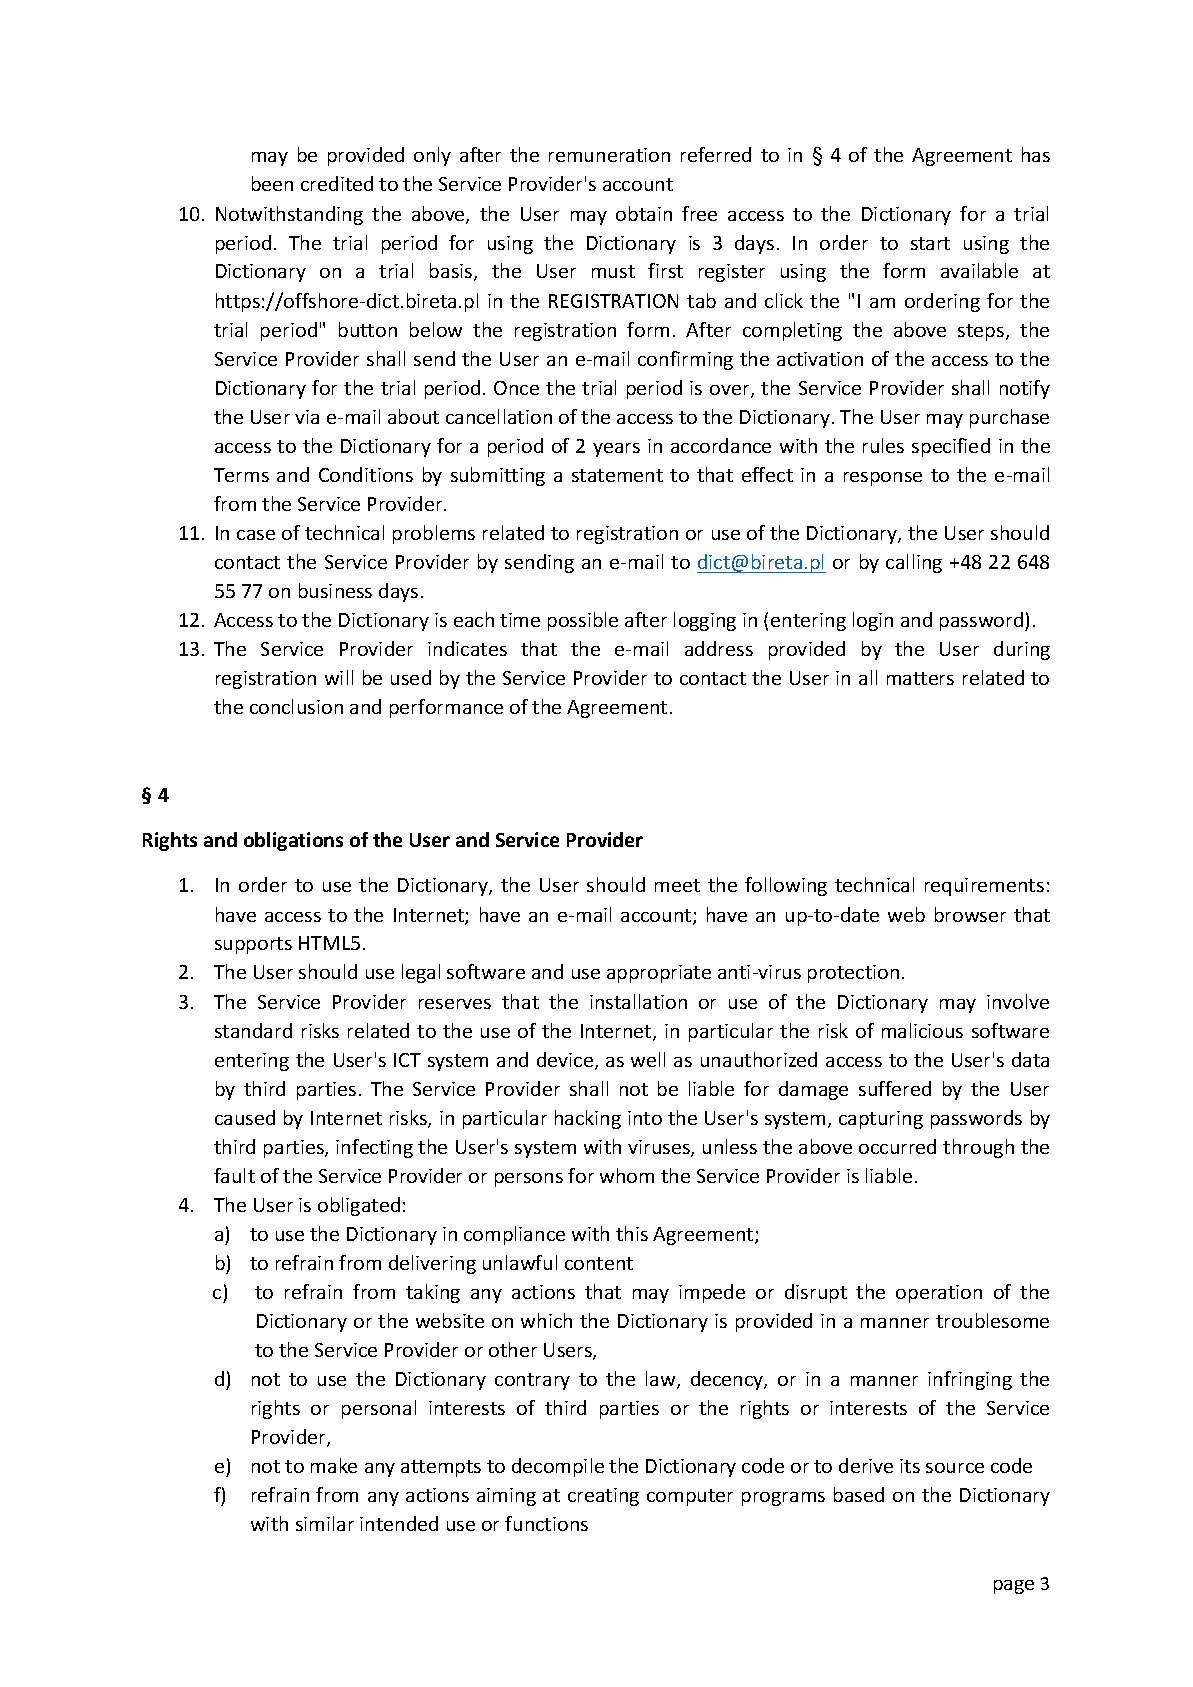 This document has width=1193, height=1687. I want to click on obligations, so click(293, 841).
